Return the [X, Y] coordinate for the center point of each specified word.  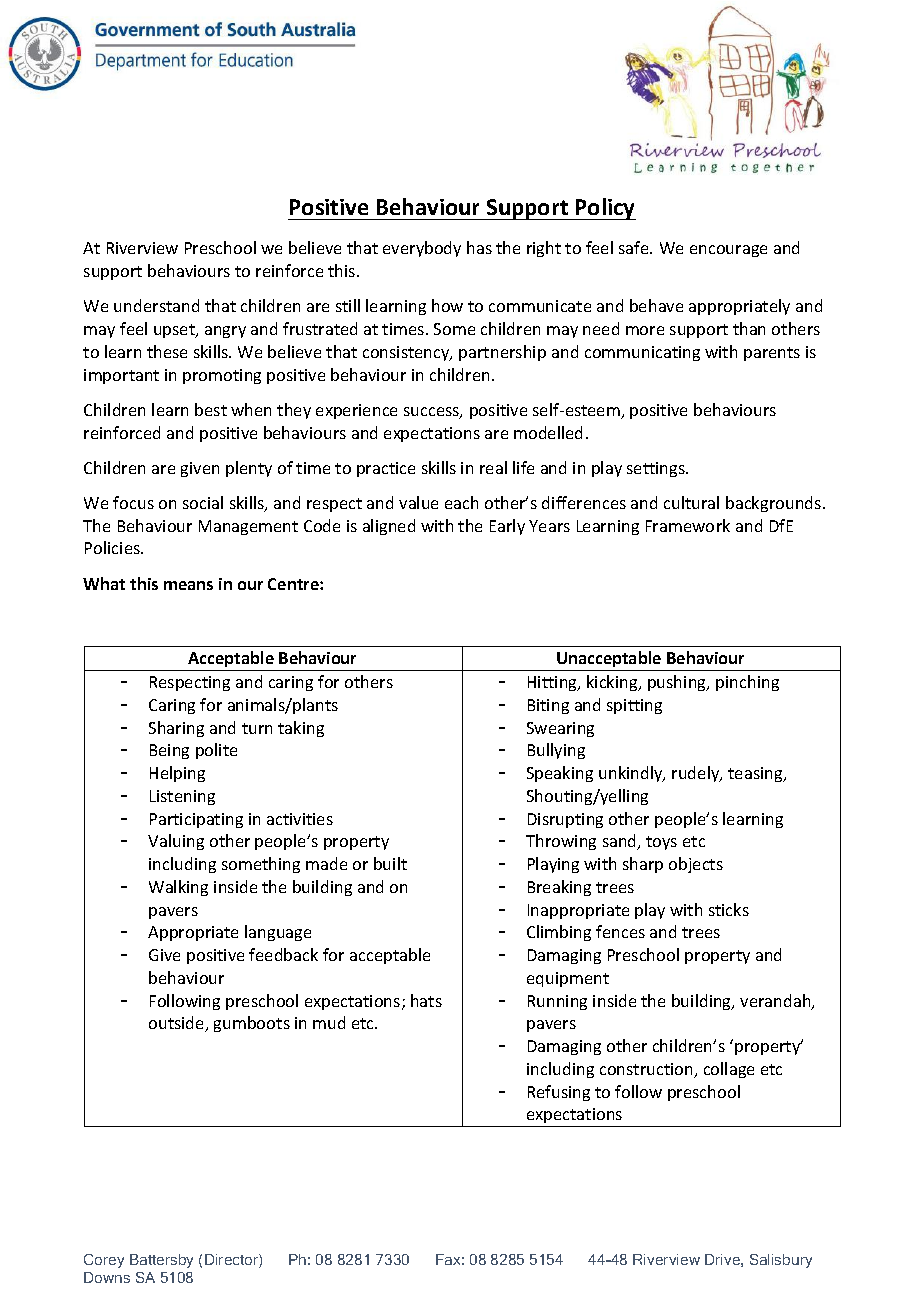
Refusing [559, 1093]
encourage [728, 251]
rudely [697, 774]
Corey [104, 1261]
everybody [422, 249]
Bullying [556, 751]
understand [156, 305]
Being [169, 751]
